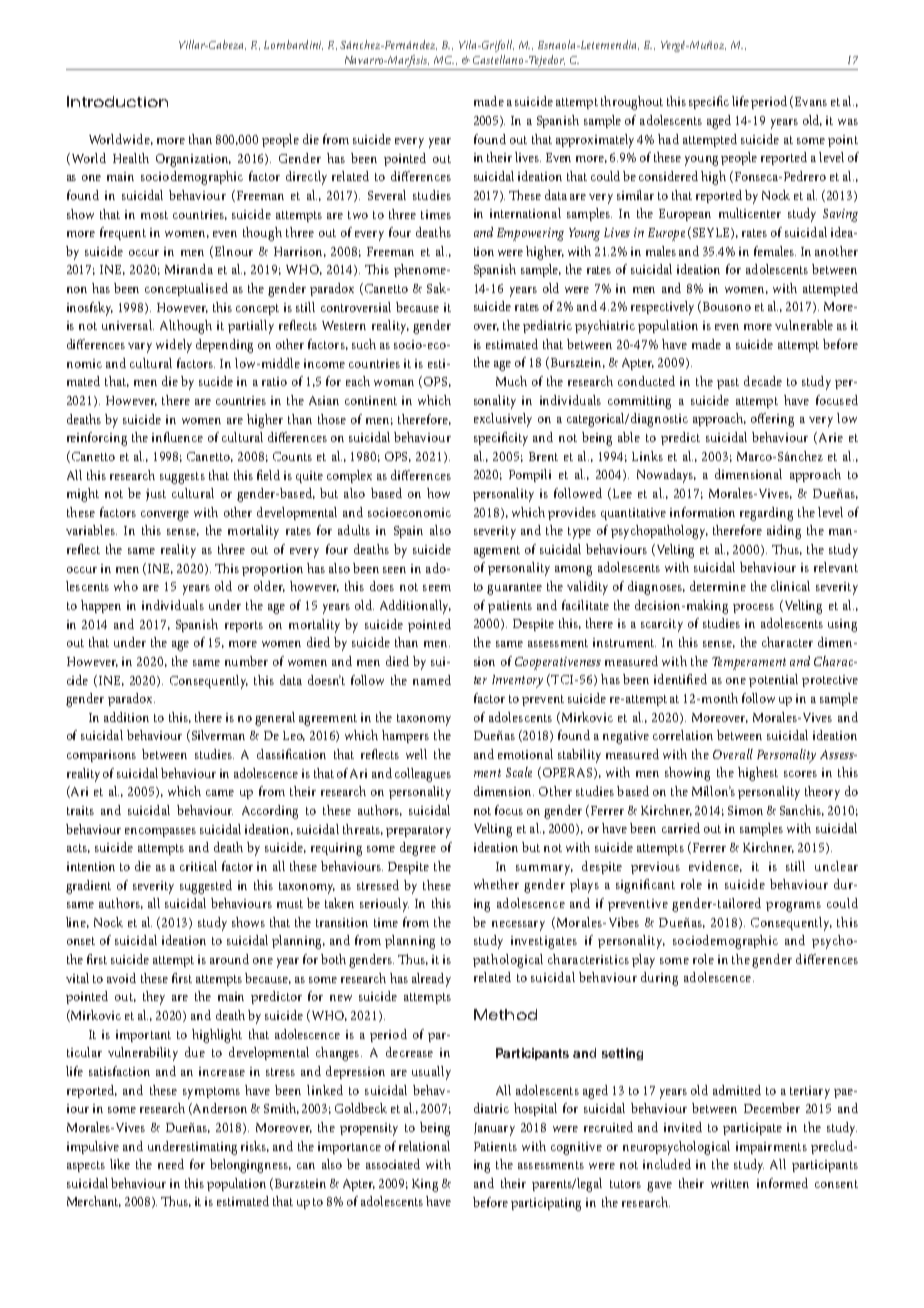 Image resolution: width=924 pixels, height=1308 pixels. Describe the element at coordinates (246, 661) in the image. I see `number` at that location.
